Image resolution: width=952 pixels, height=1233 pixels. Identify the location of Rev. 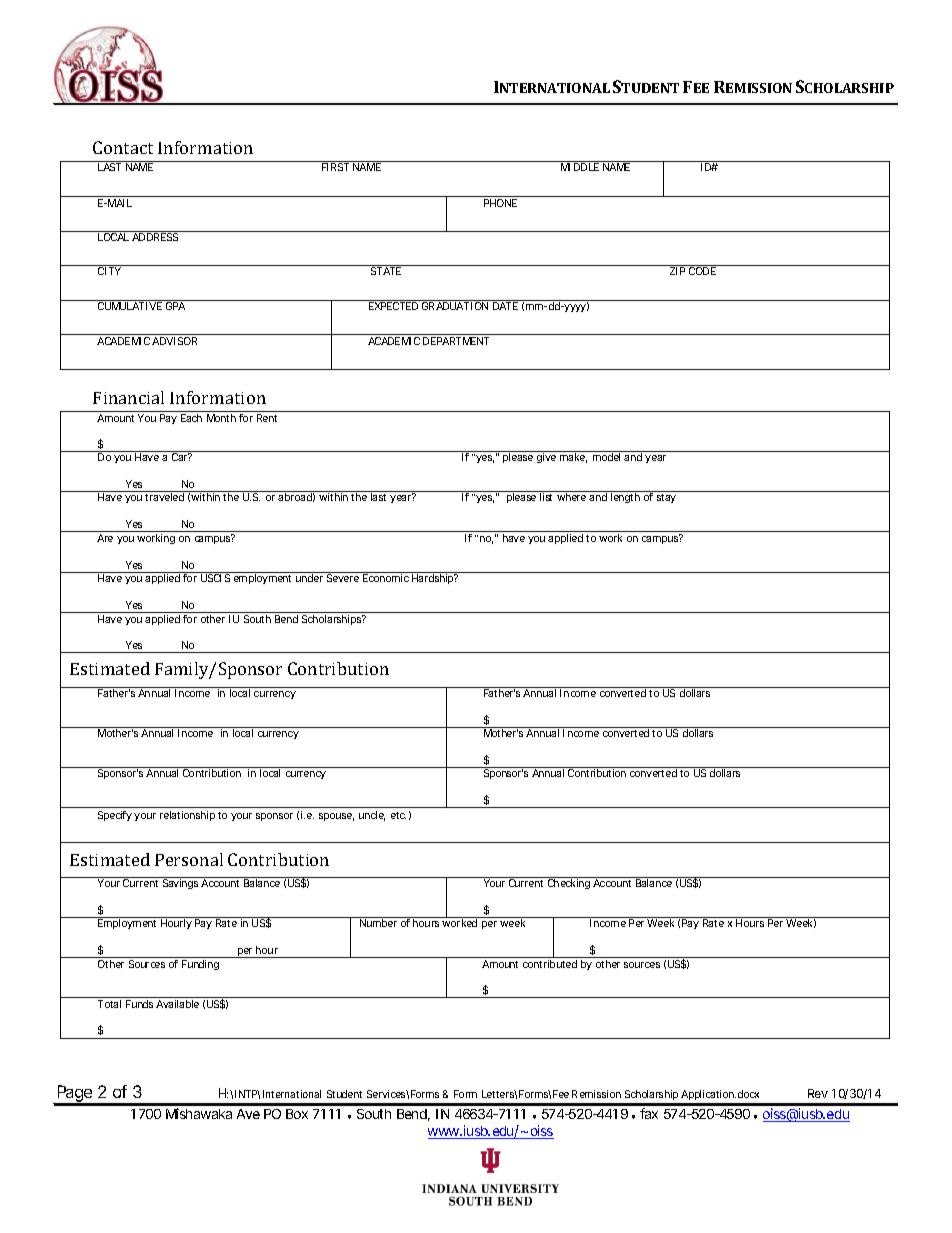
(818, 1093).
